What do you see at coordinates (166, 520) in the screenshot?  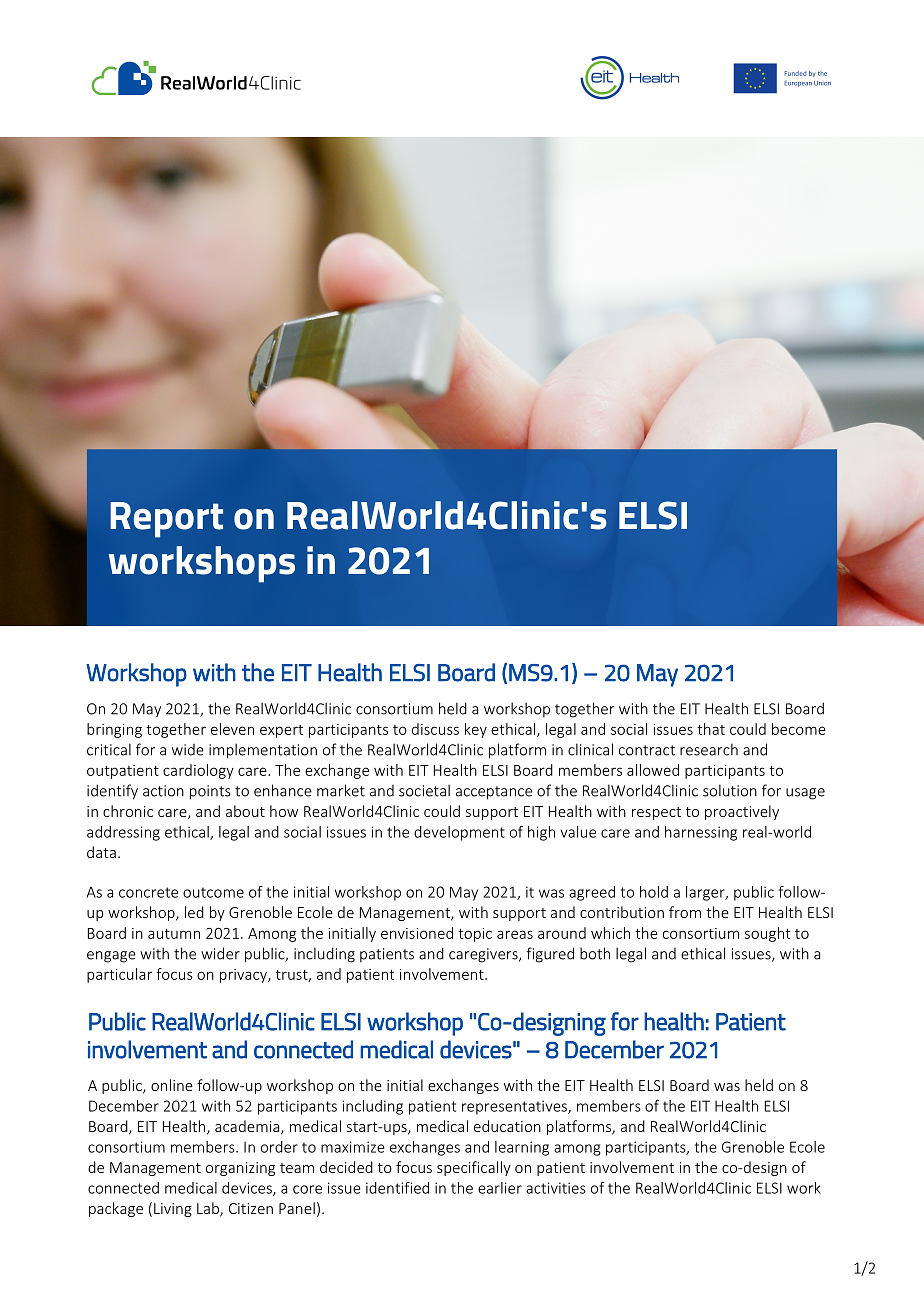 I see `Report` at bounding box center [166, 520].
